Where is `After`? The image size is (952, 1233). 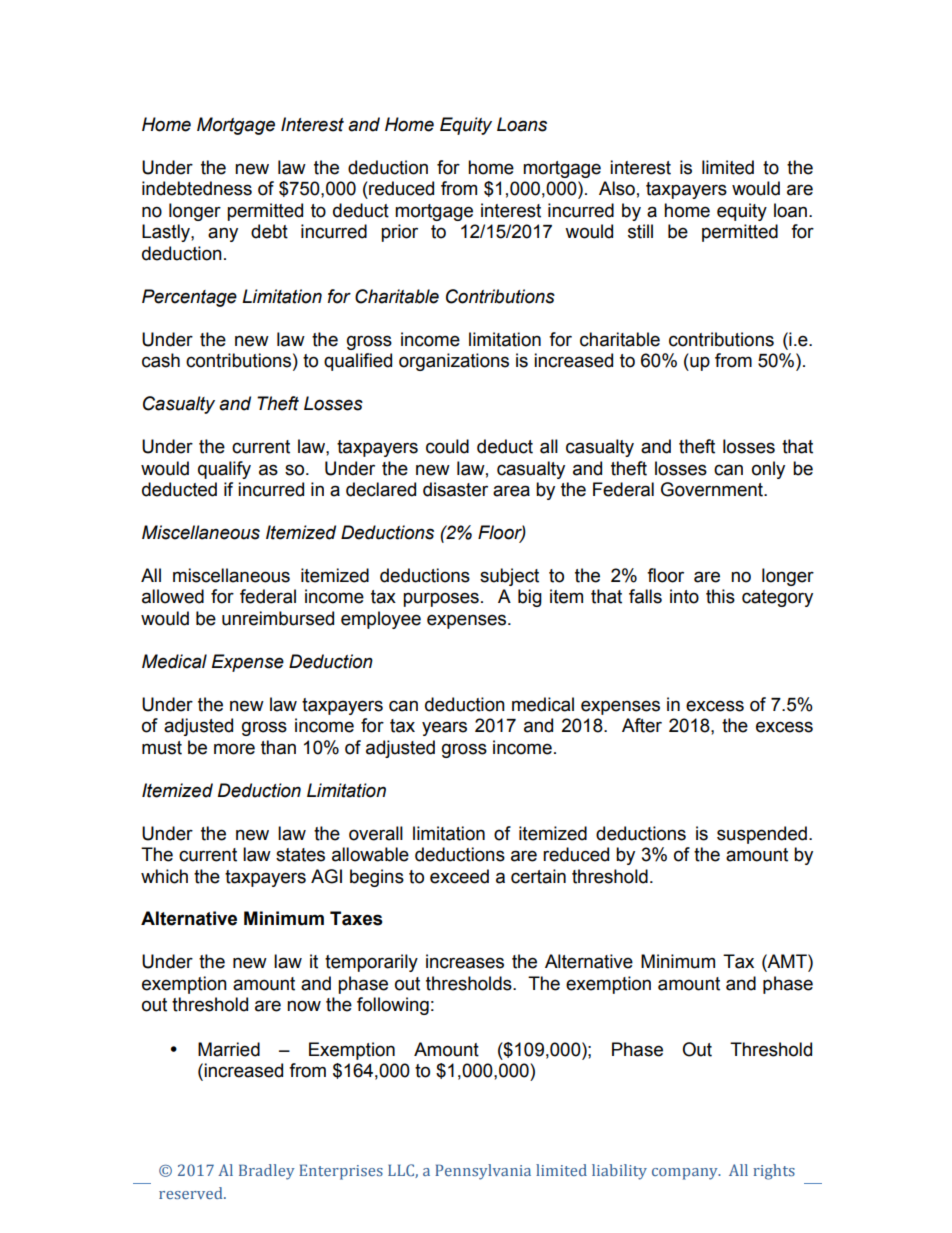
After is located at coordinates (642, 725).
